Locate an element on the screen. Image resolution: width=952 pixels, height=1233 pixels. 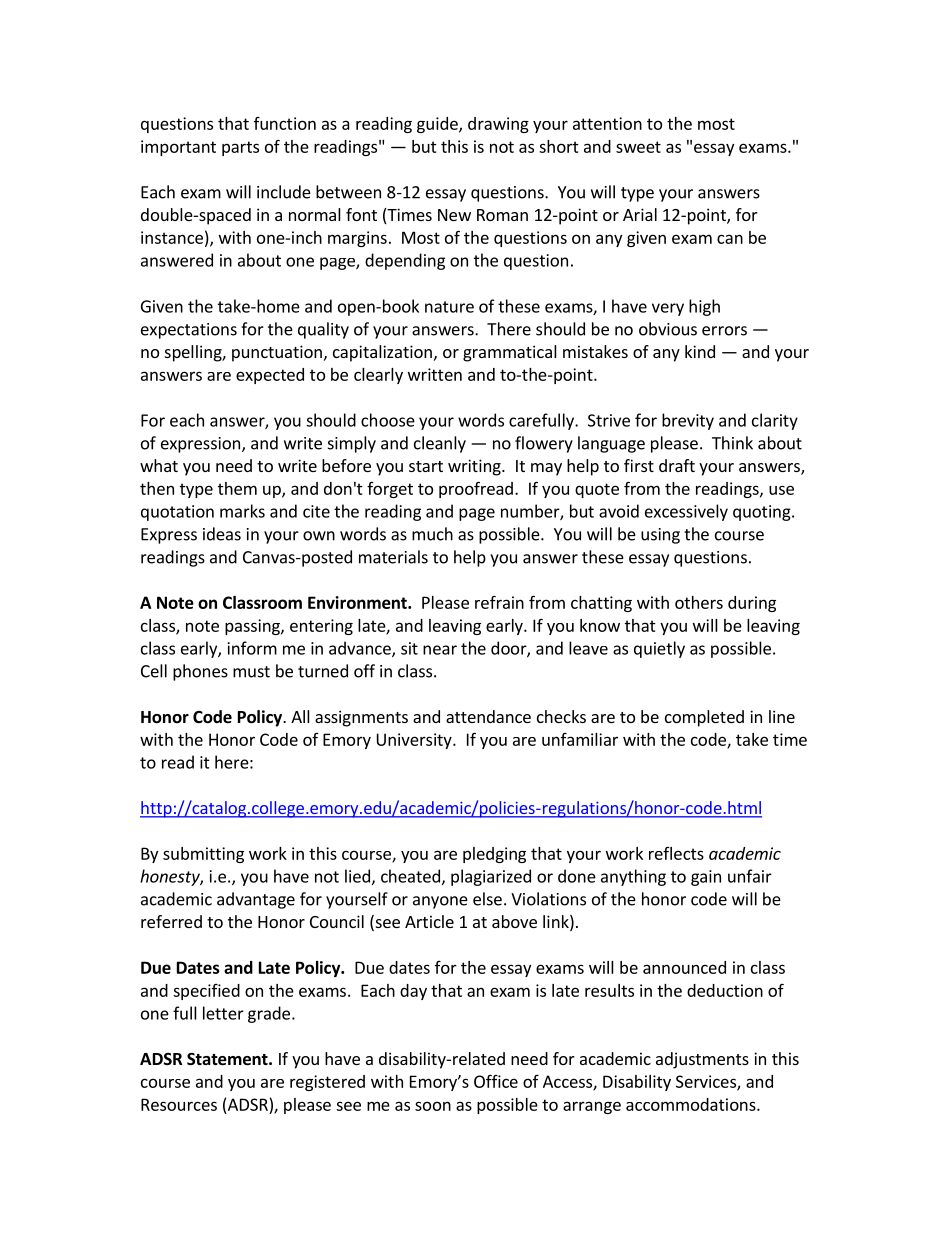
Resources is located at coordinates (179, 1104).
